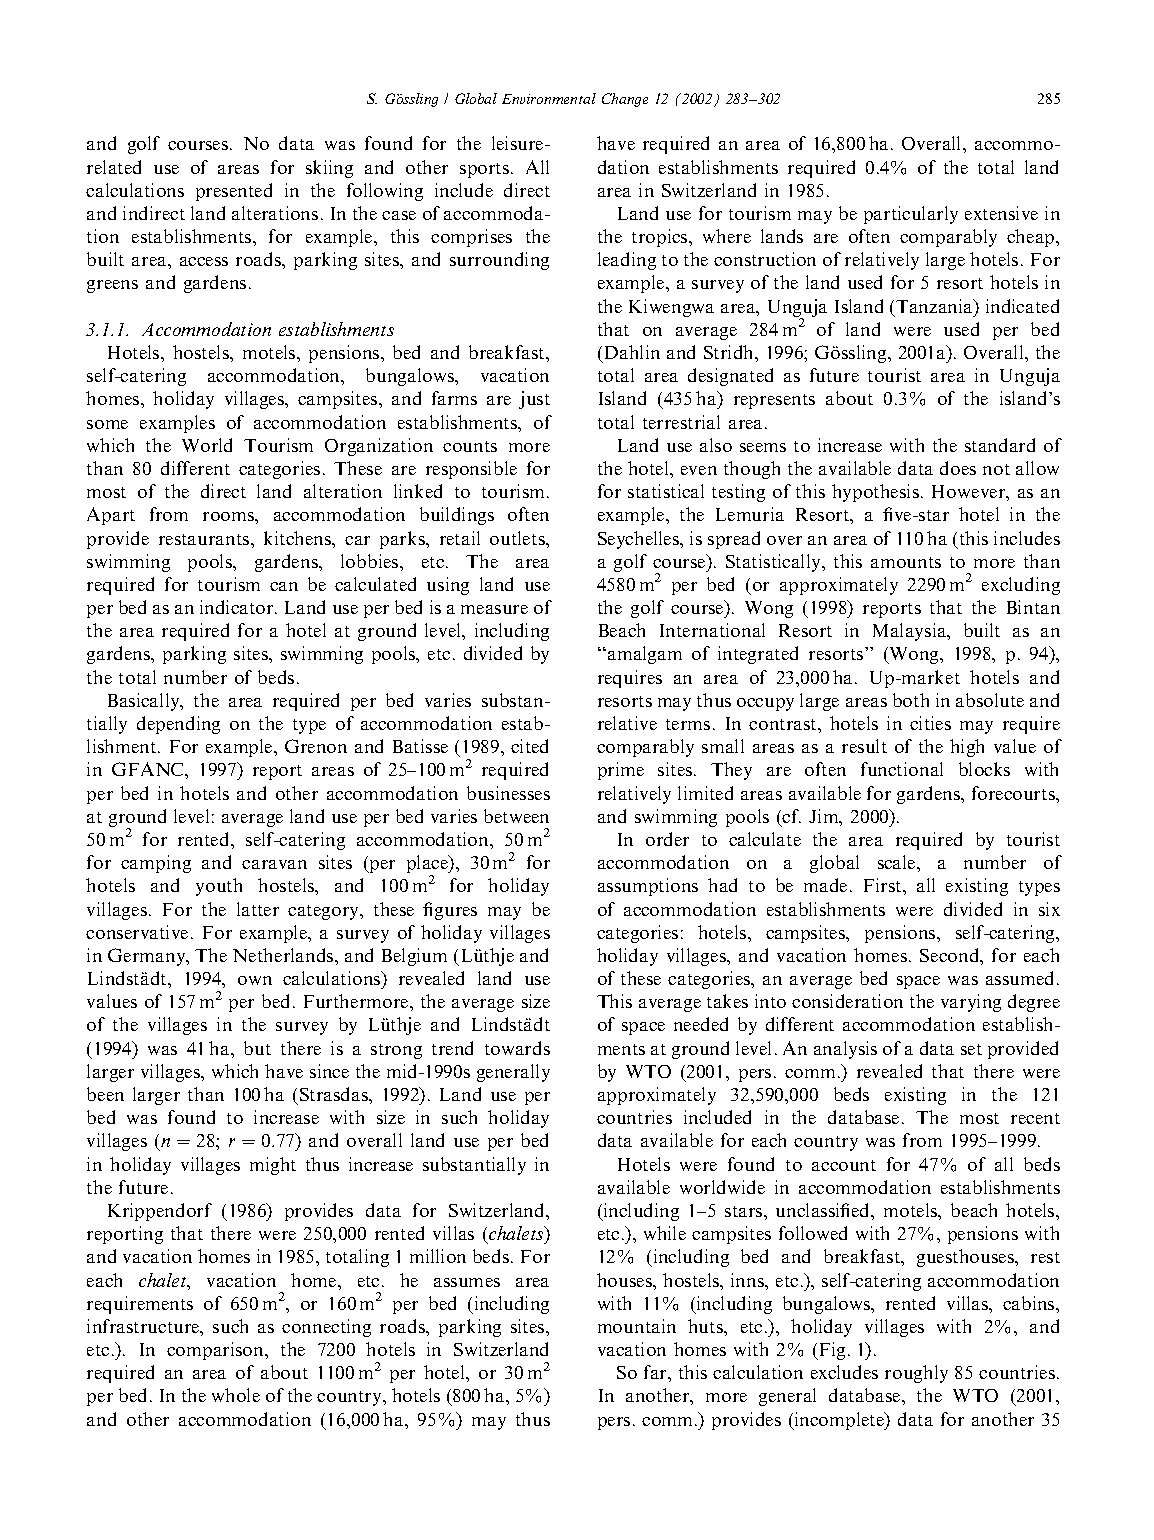  I want to click on particularly, so click(911, 215).
